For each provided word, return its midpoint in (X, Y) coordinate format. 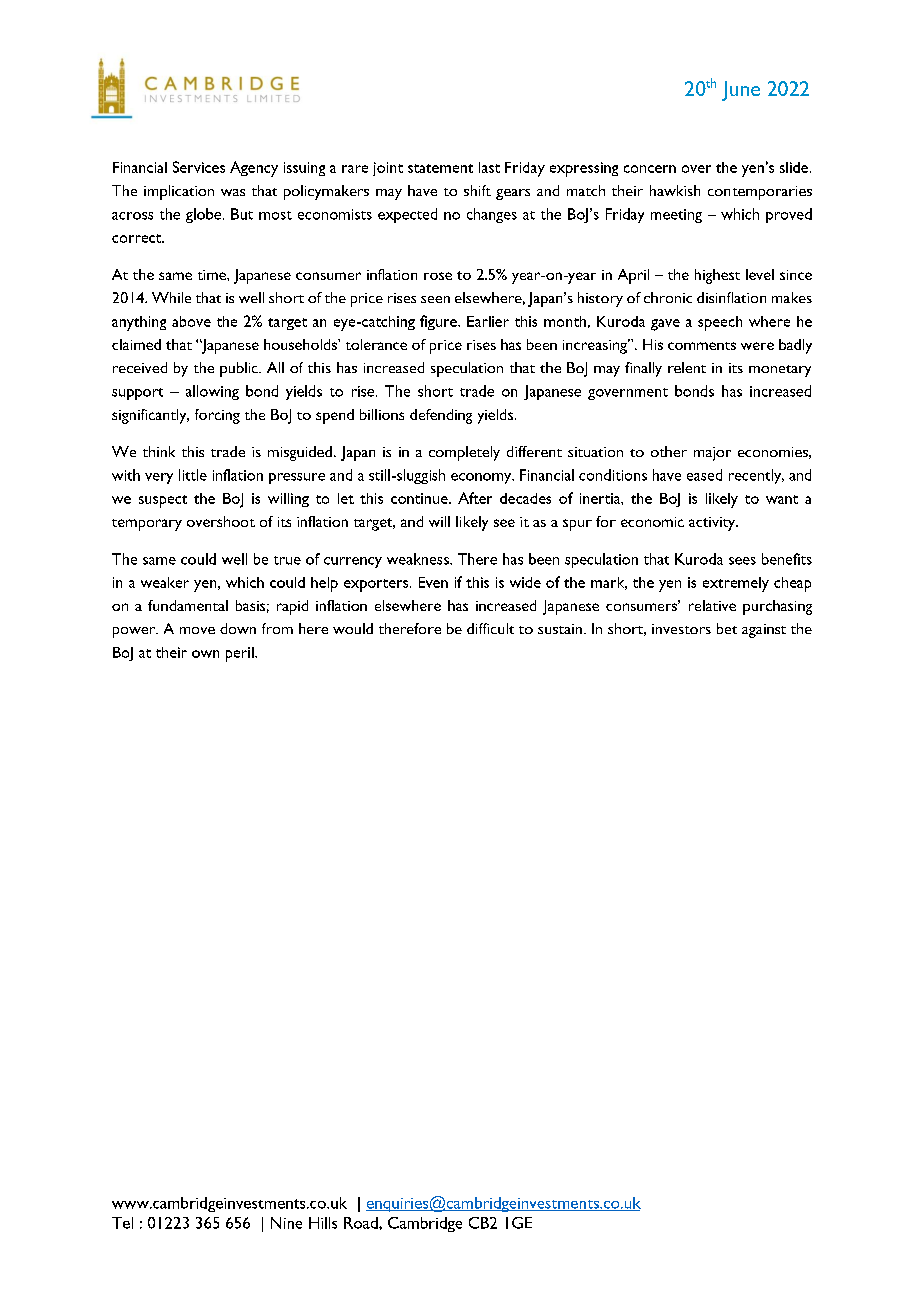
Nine (286, 1223)
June (741, 91)
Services (199, 167)
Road (362, 1223)
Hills (323, 1223)
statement (440, 168)
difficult (490, 628)
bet (727, 628)
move (197, 630)
